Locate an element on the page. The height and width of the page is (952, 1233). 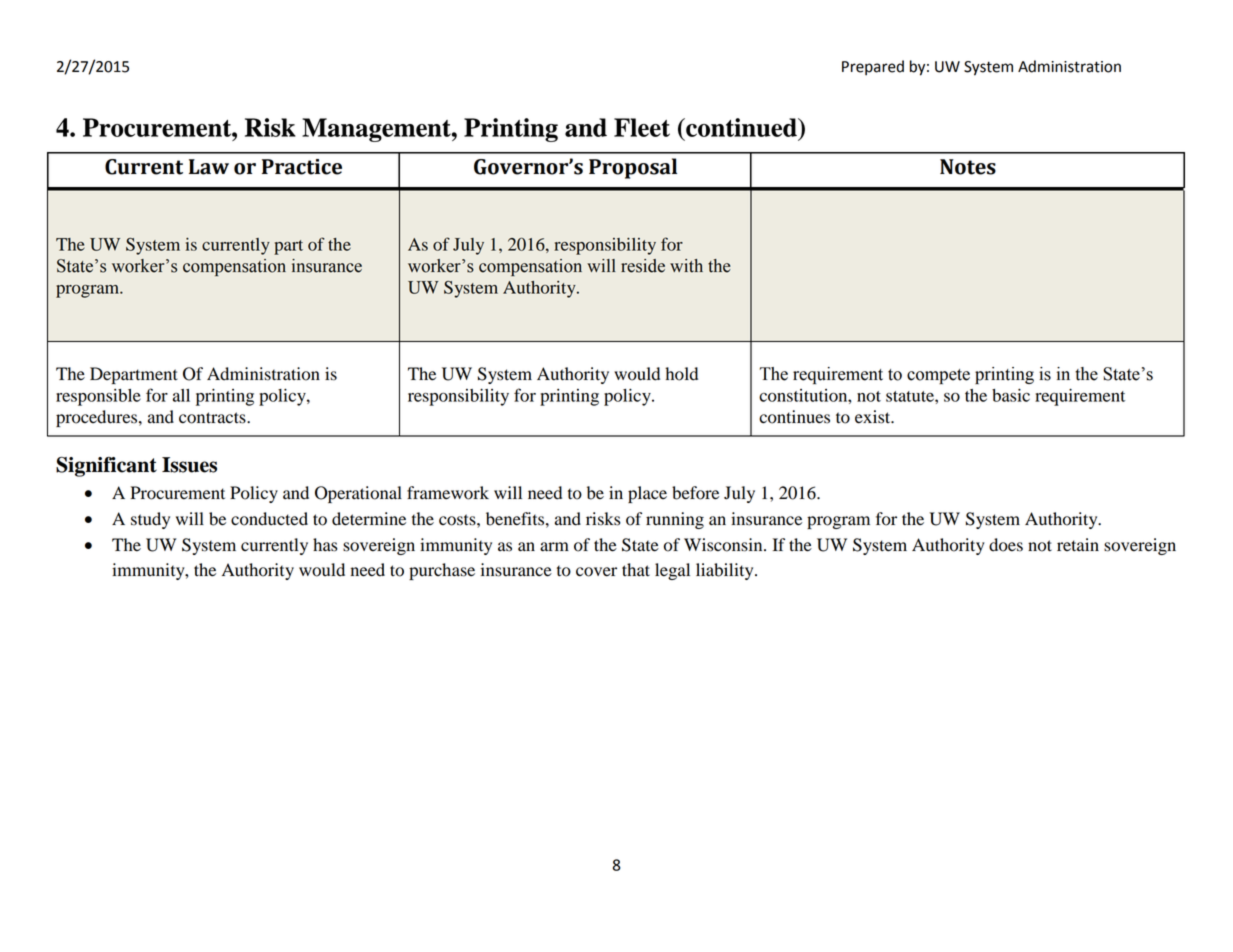
hold is located at coordinates (681, 374).
